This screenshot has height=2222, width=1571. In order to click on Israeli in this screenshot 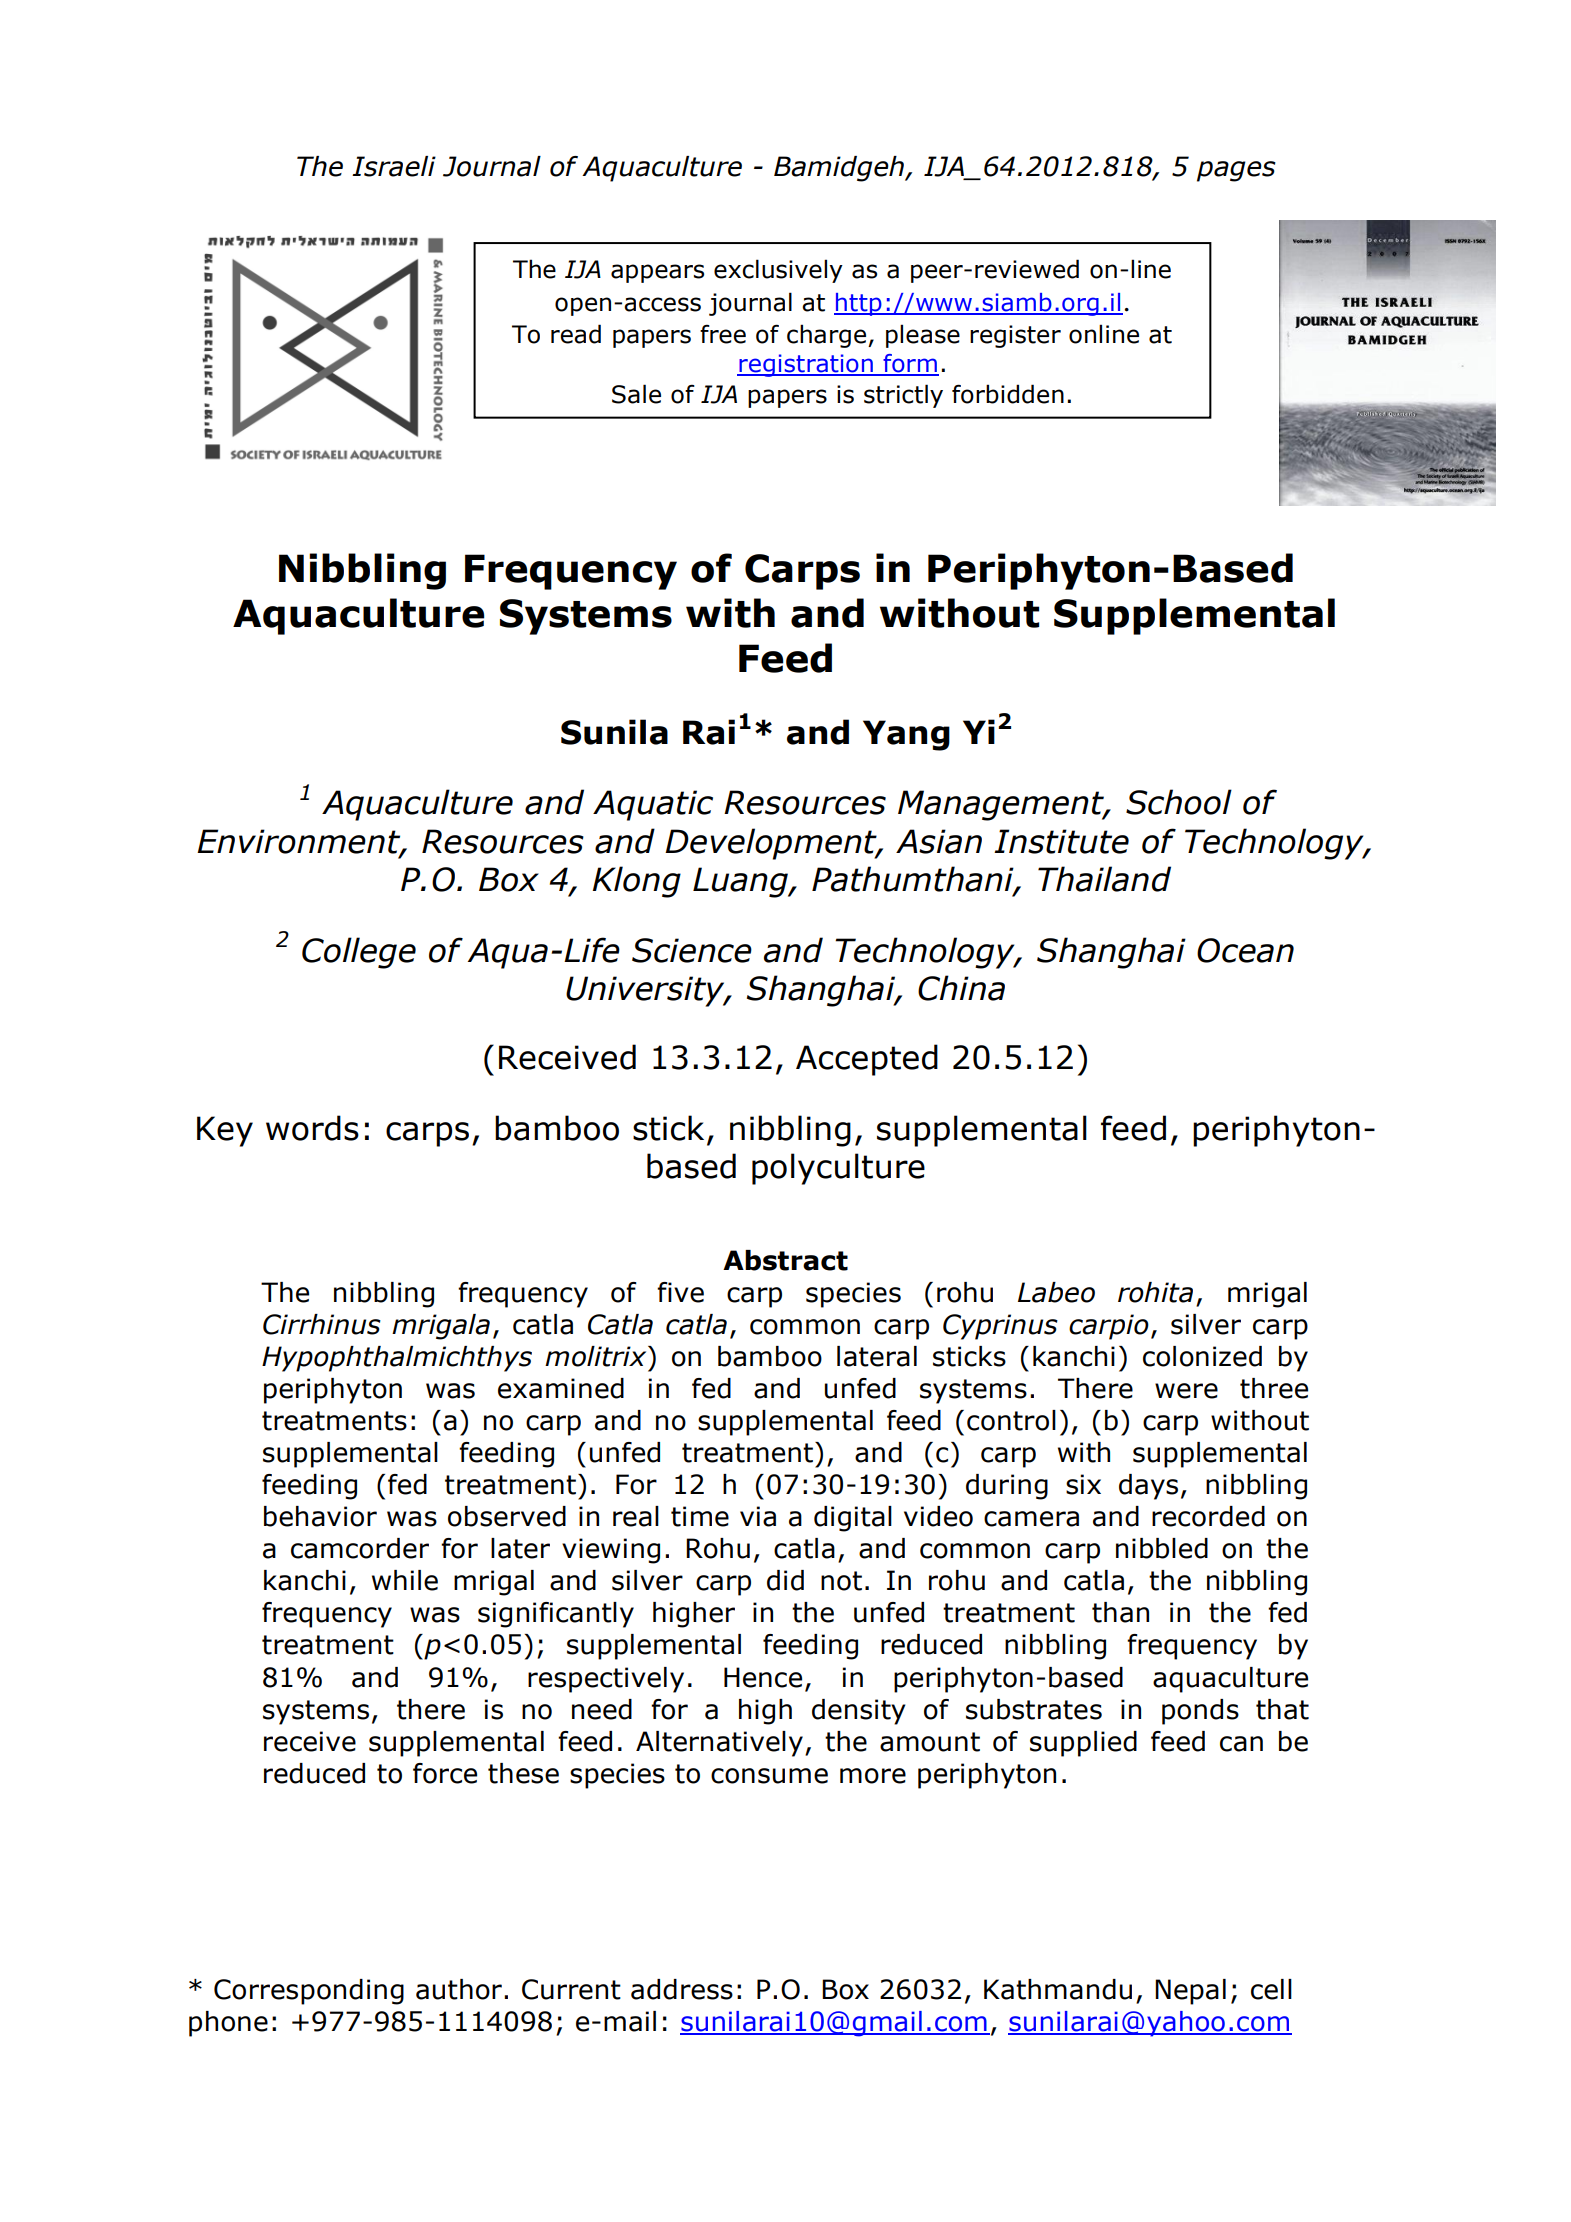, I will do `click(394, 166)`.
